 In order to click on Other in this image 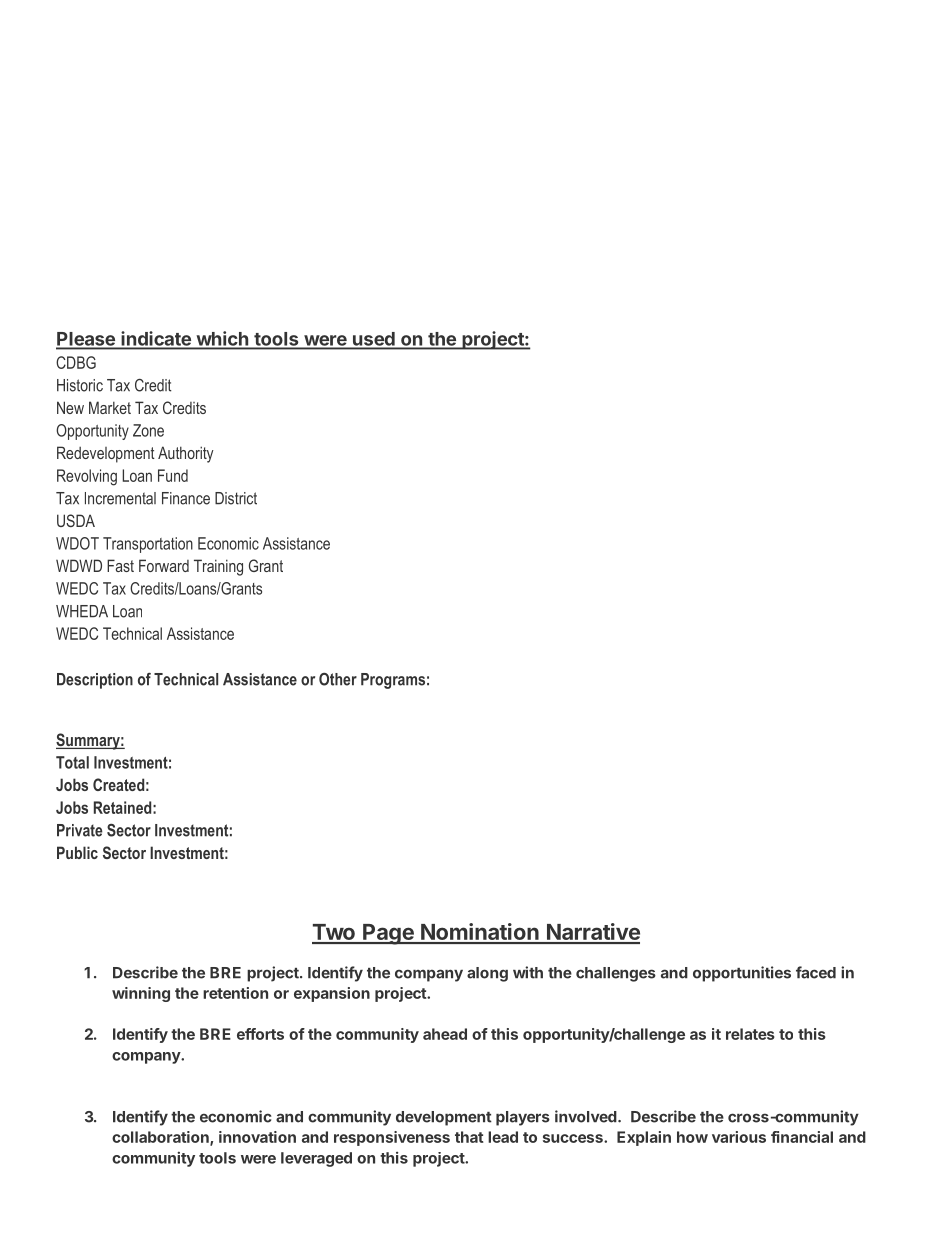, I will do `click(338, 679)`.
